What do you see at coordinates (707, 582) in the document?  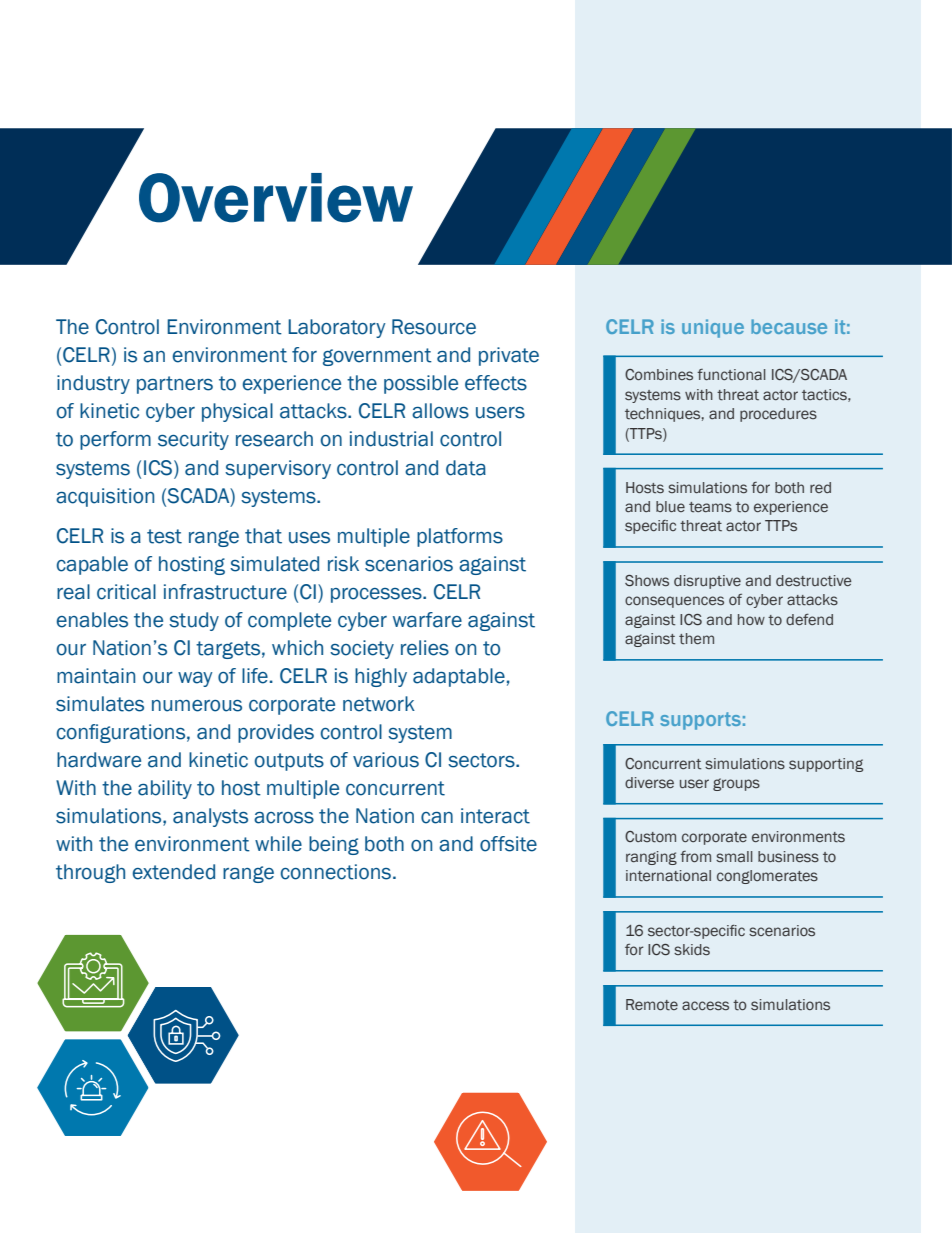 I see `disruptive` at bounding box center [707, 582].
